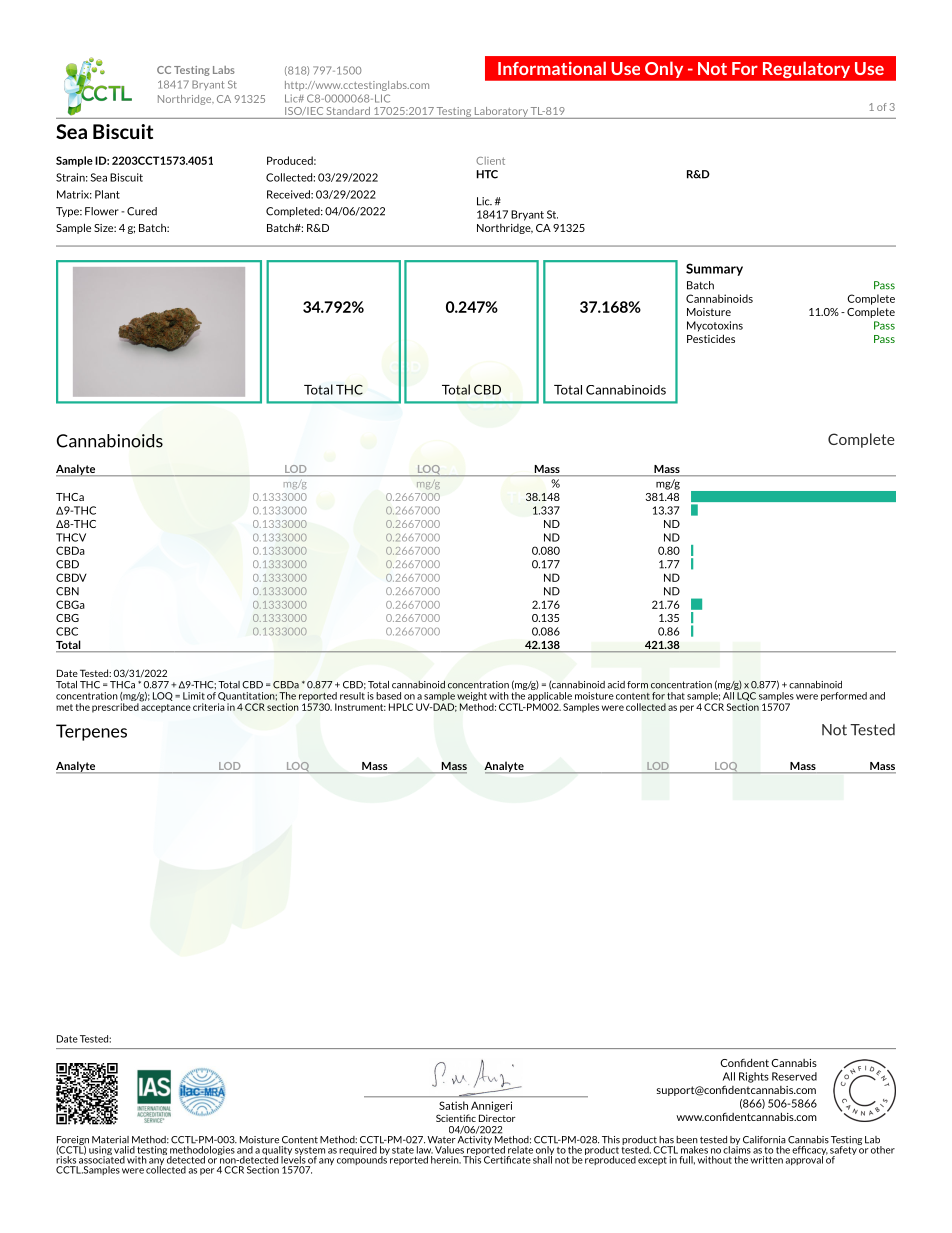  What do you see at coordinates (142, 211) in the image?
I see `Cured` at bounding box center [142, 211].
